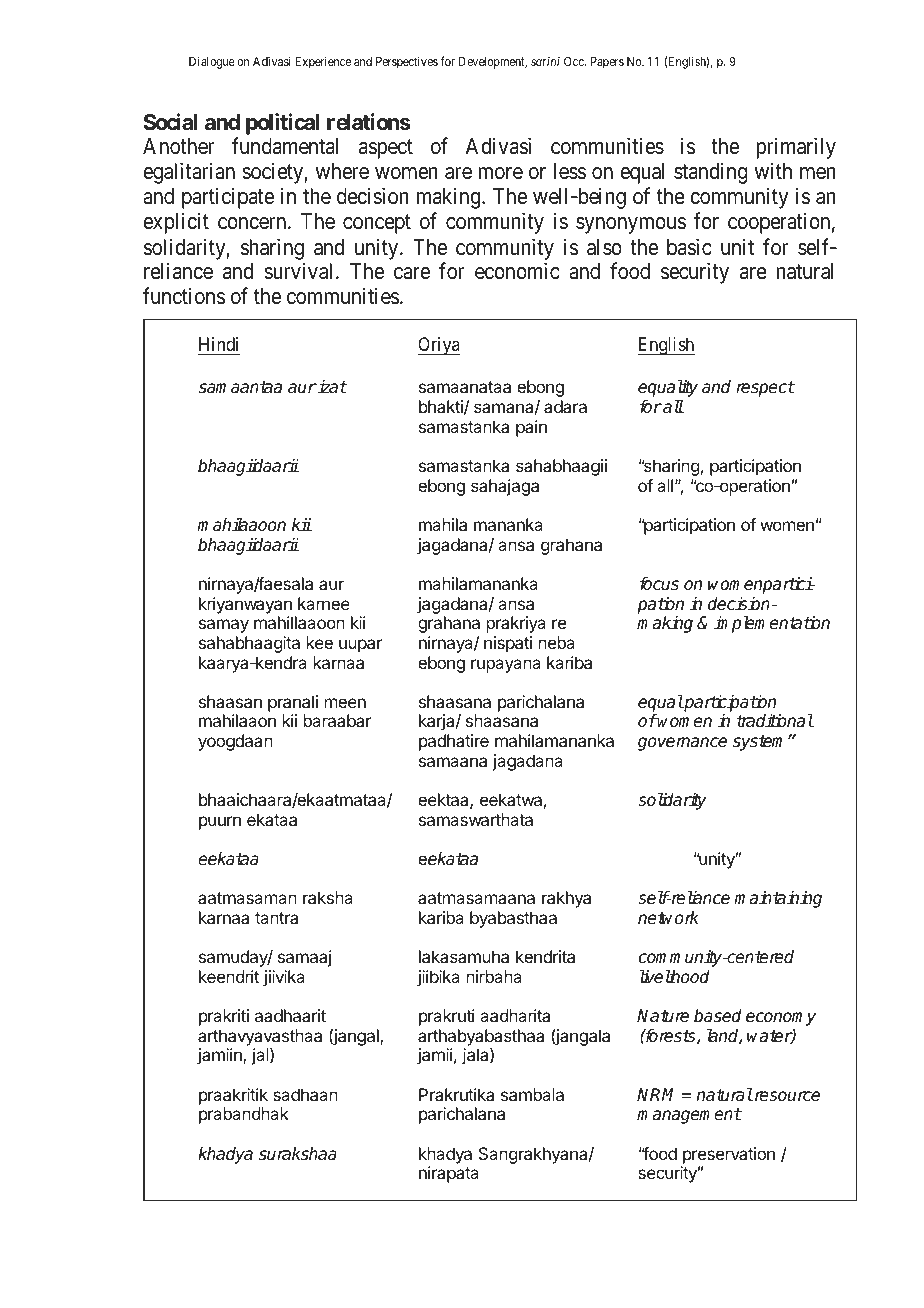 The width and height of the screenshot is (924, 1308). Describe the element at coordinates (711, 173) in the screenshot. I see `standing` at that location.
